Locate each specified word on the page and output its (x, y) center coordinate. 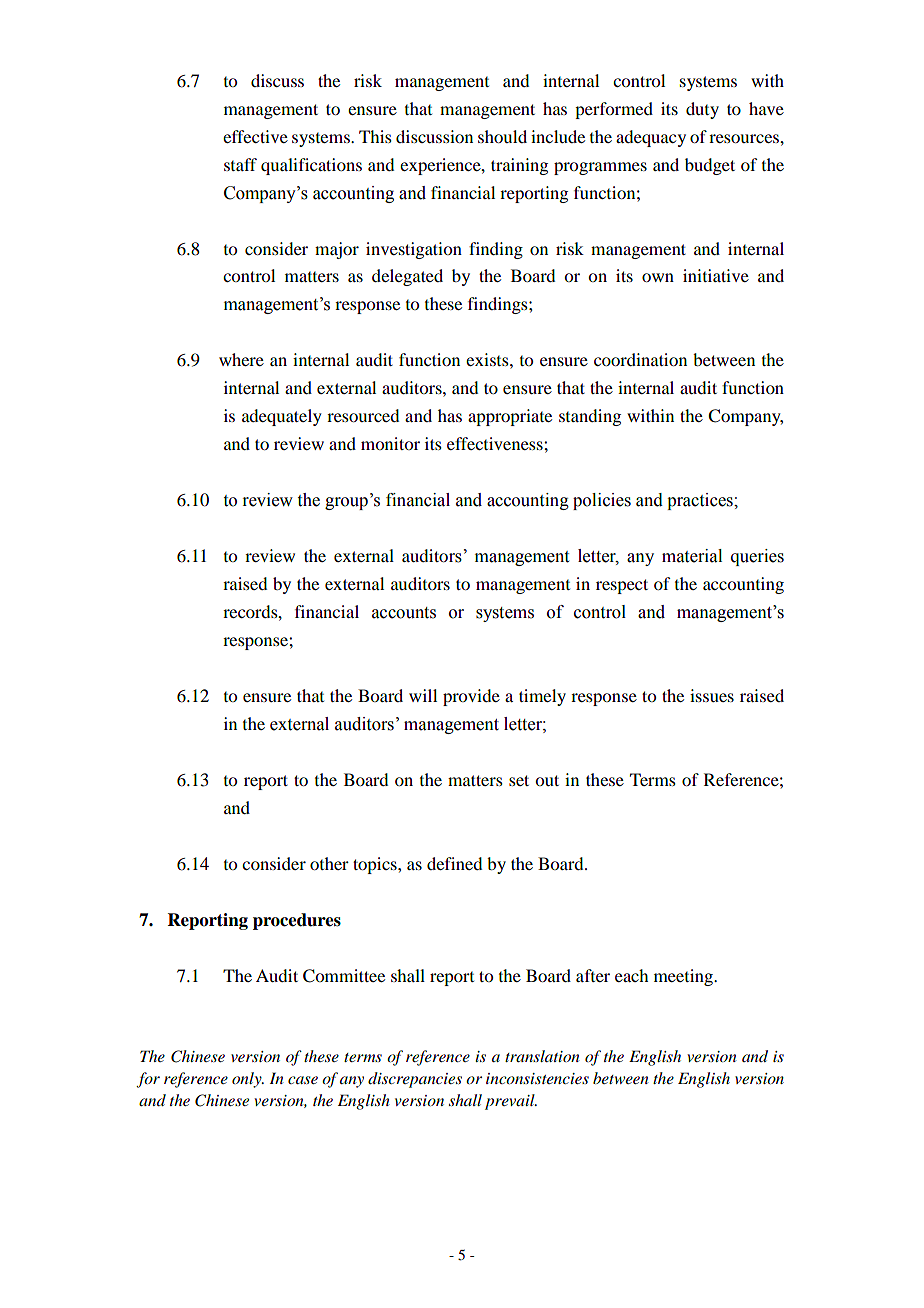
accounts (404, 613)
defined (454, 863)
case (303, 1080)
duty (702, 110)
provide (471, 697)
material (692, 556)
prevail (511, 1102)
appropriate (510, 417)
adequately (282, 417)
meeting (684, 977)
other (329, 863)
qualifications (311, 166)
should (502, 136)
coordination (640, 359)
